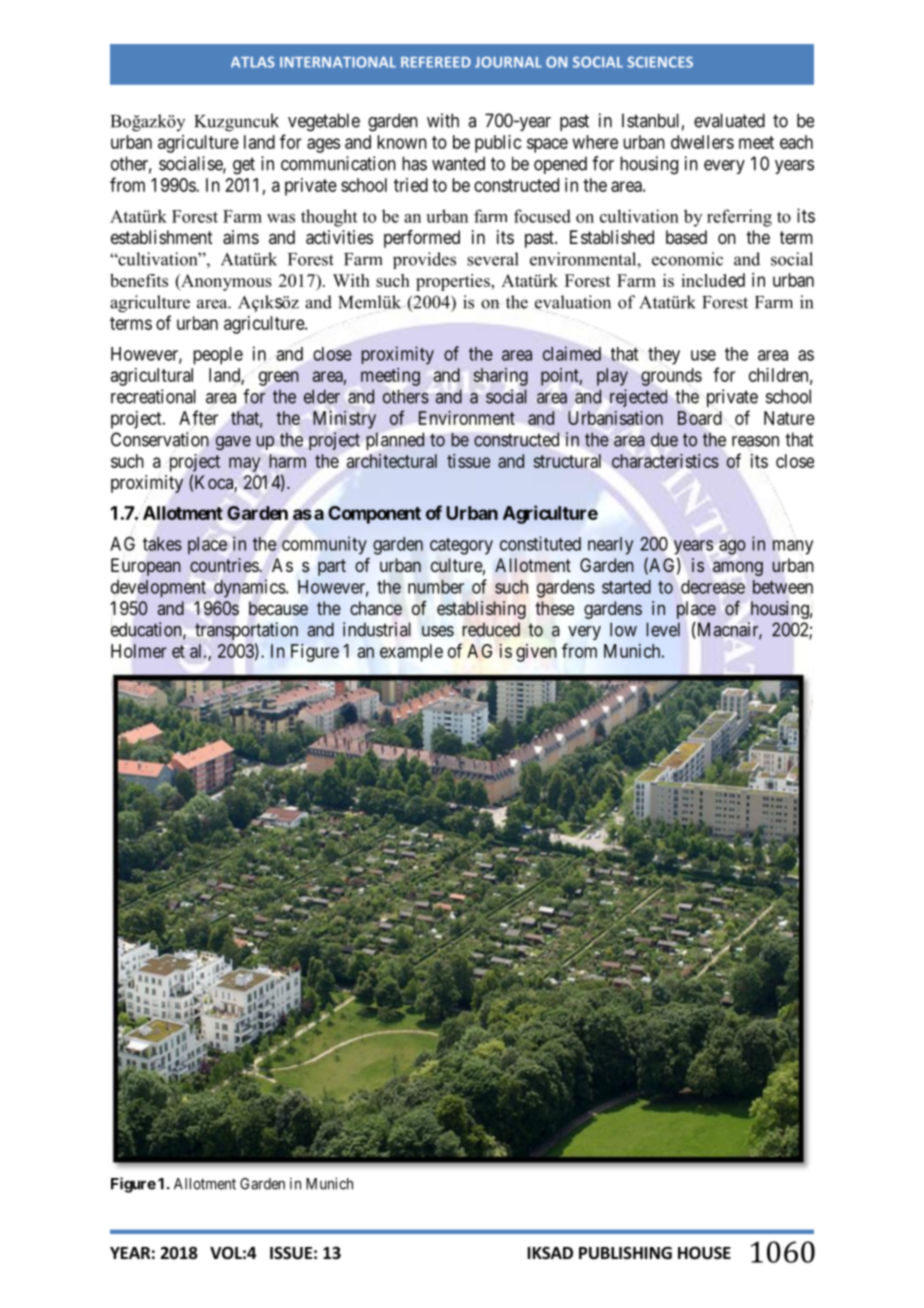 The width and height of the screenshot is (924, 1308). Describe the element at coordinates (411, 653) in the screenshot. I see `example` at that location.
